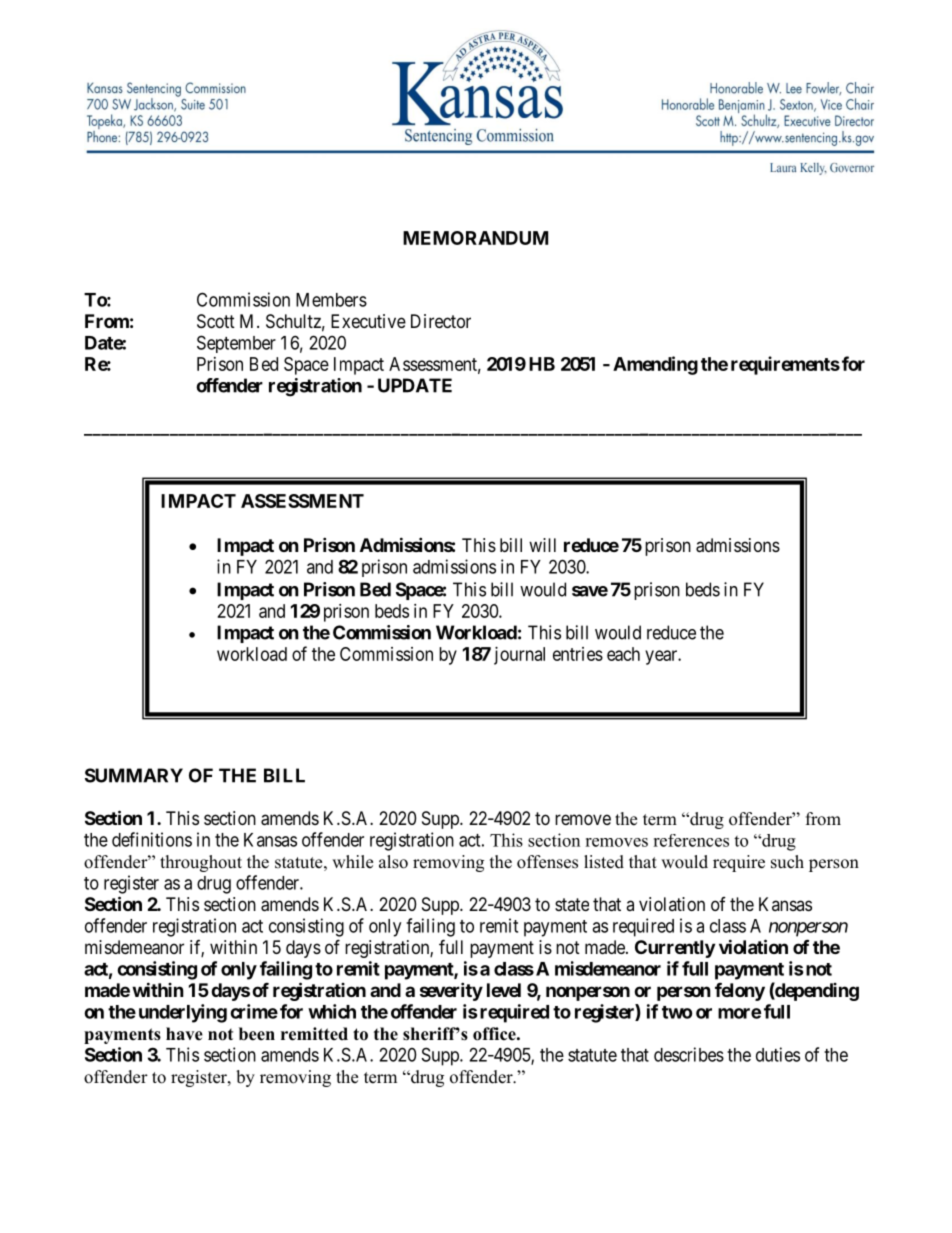 This screenshot has height=1233, width=952. What do you see at coordinates (184, 1034) in the screenshot?
I see `have` at bounding box center [184, 1034].
